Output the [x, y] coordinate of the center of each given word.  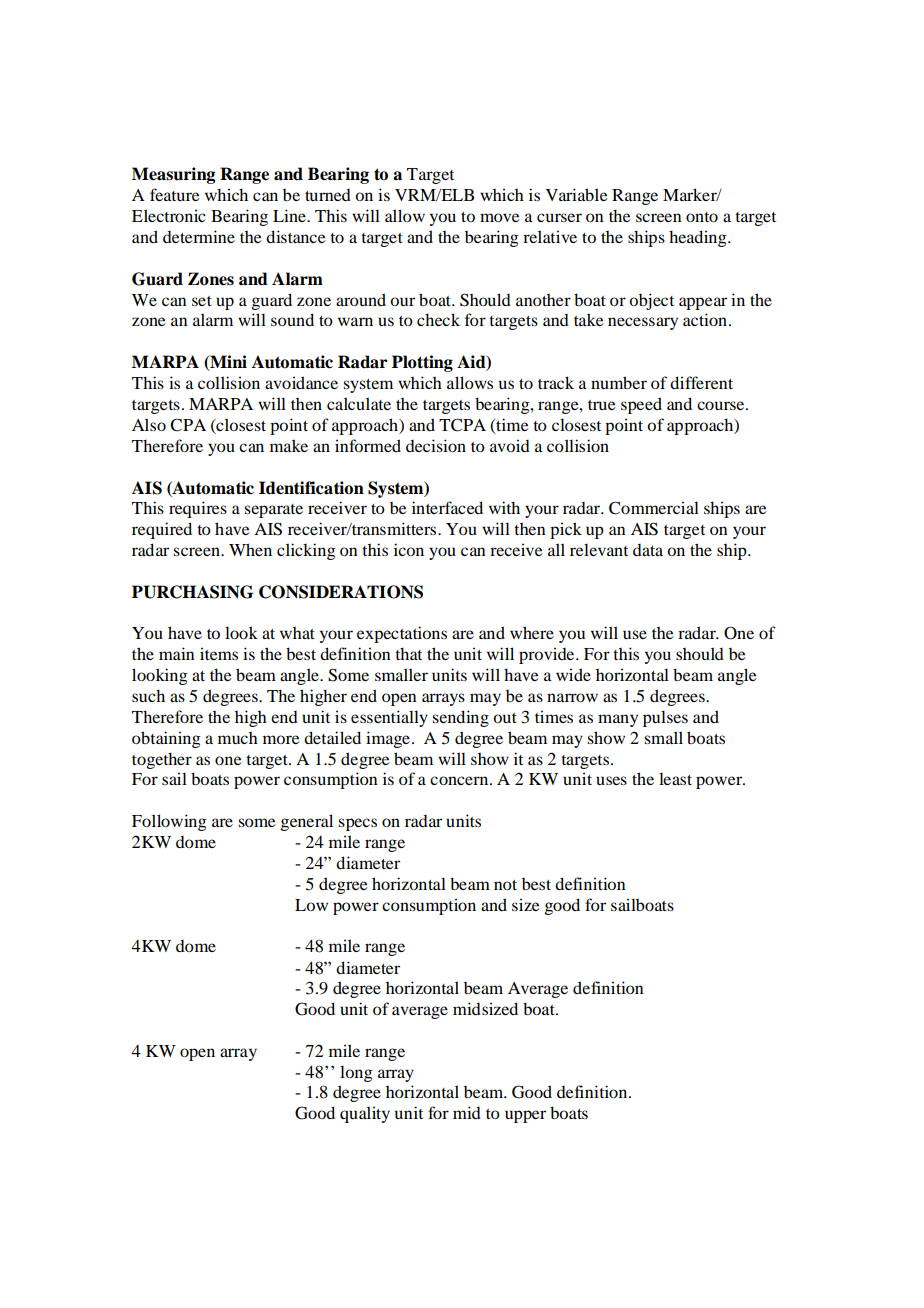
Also [149, 424]
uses [611, 780]
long [356, 1073]
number [619, 382]
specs [357, 824]
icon [409, 549]
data [648, 550]
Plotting [422, 363]
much [238, 738]
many [618, 720]
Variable [577, 194]
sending [460, 718]
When [250, 549]
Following [169, 822]
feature [175, 194]
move [500, 217]
